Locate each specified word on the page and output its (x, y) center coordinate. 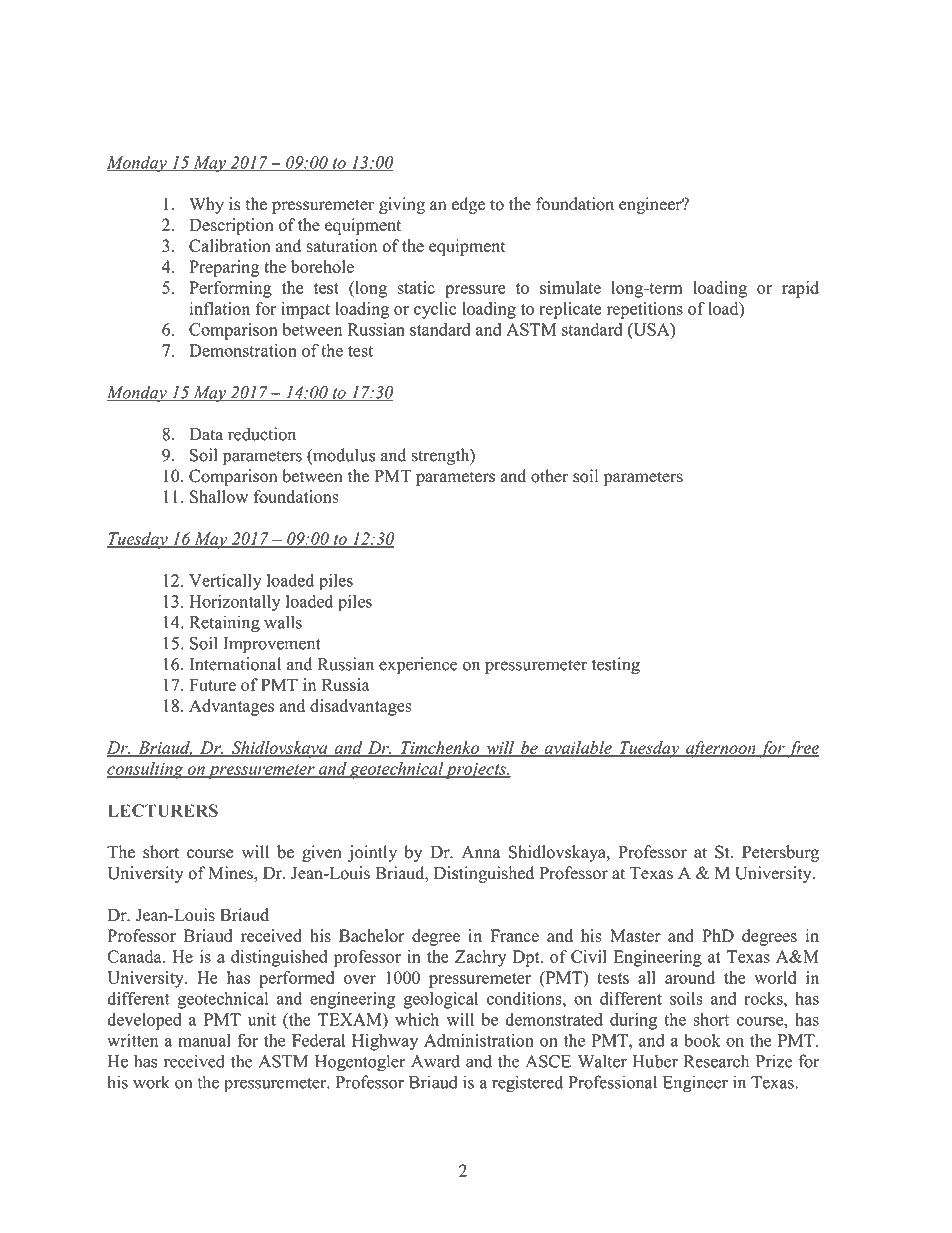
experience (418, 665)
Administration (479, 1040)
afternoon (721, 749)
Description (231, 226)
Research (716, 1061)
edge (468, 205)
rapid (800, 289)
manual (204, 1040)
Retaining (224, 624)
